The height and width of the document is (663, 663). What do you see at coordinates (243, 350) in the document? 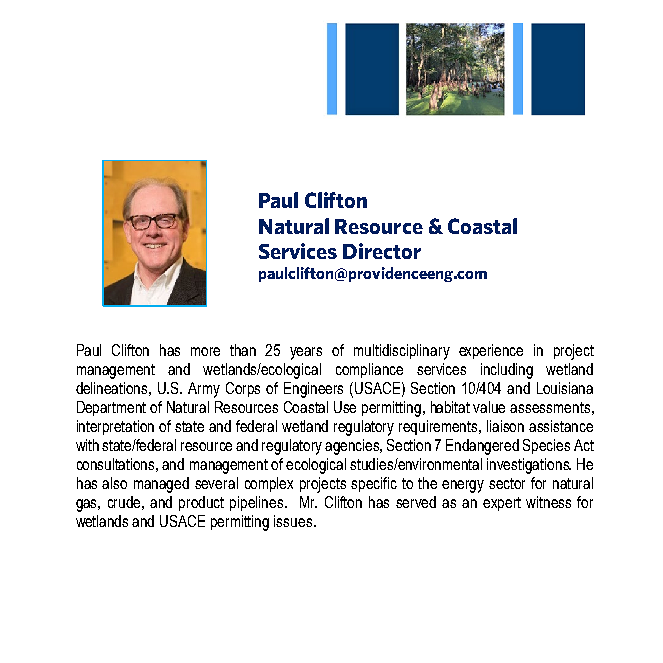
I see `than` at bounding box center [243, 350].
